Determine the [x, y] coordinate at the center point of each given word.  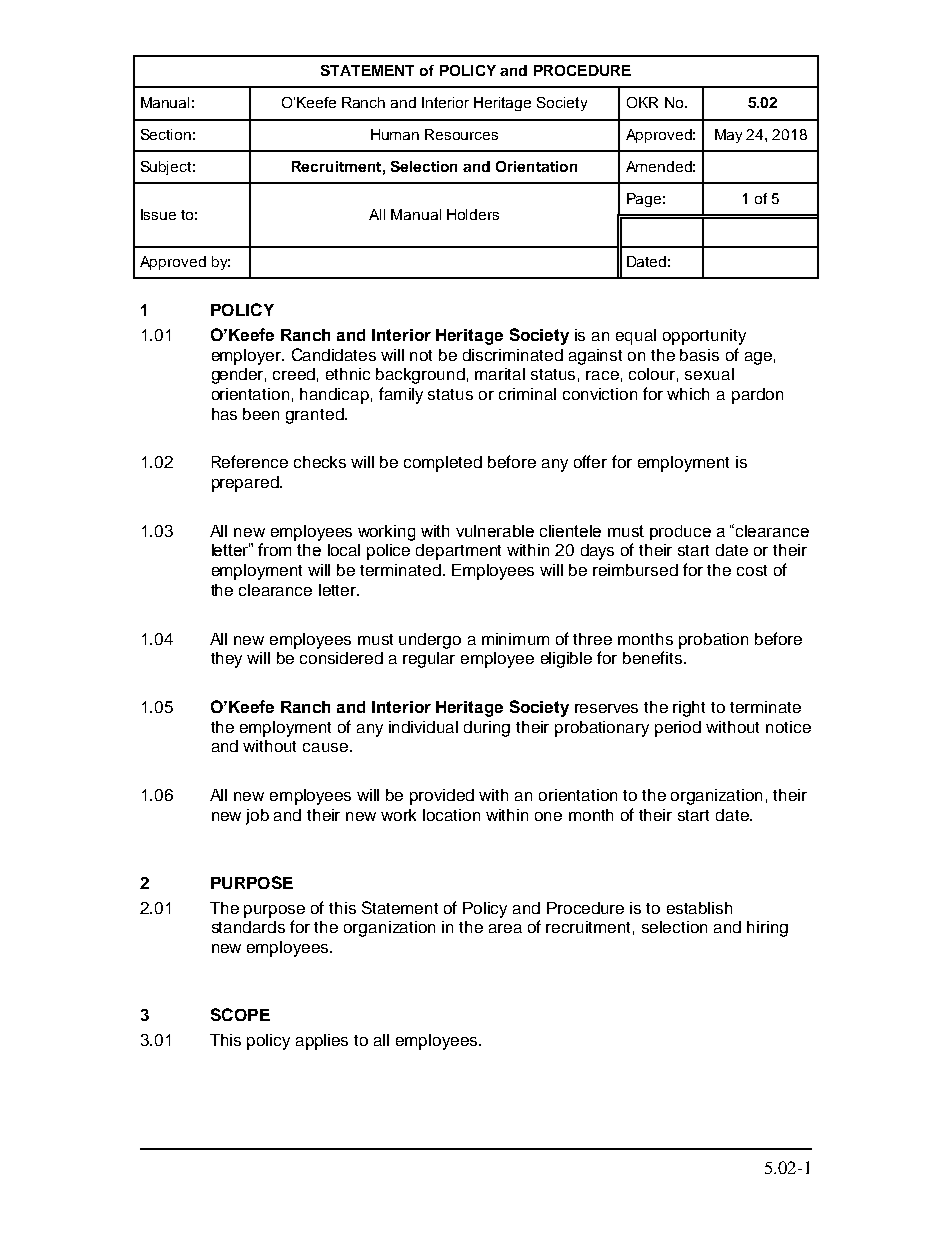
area [505, 928]
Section [166, 134]
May [728, 136]
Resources [461, 134]
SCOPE [240, 1014]
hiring [767, 929]
